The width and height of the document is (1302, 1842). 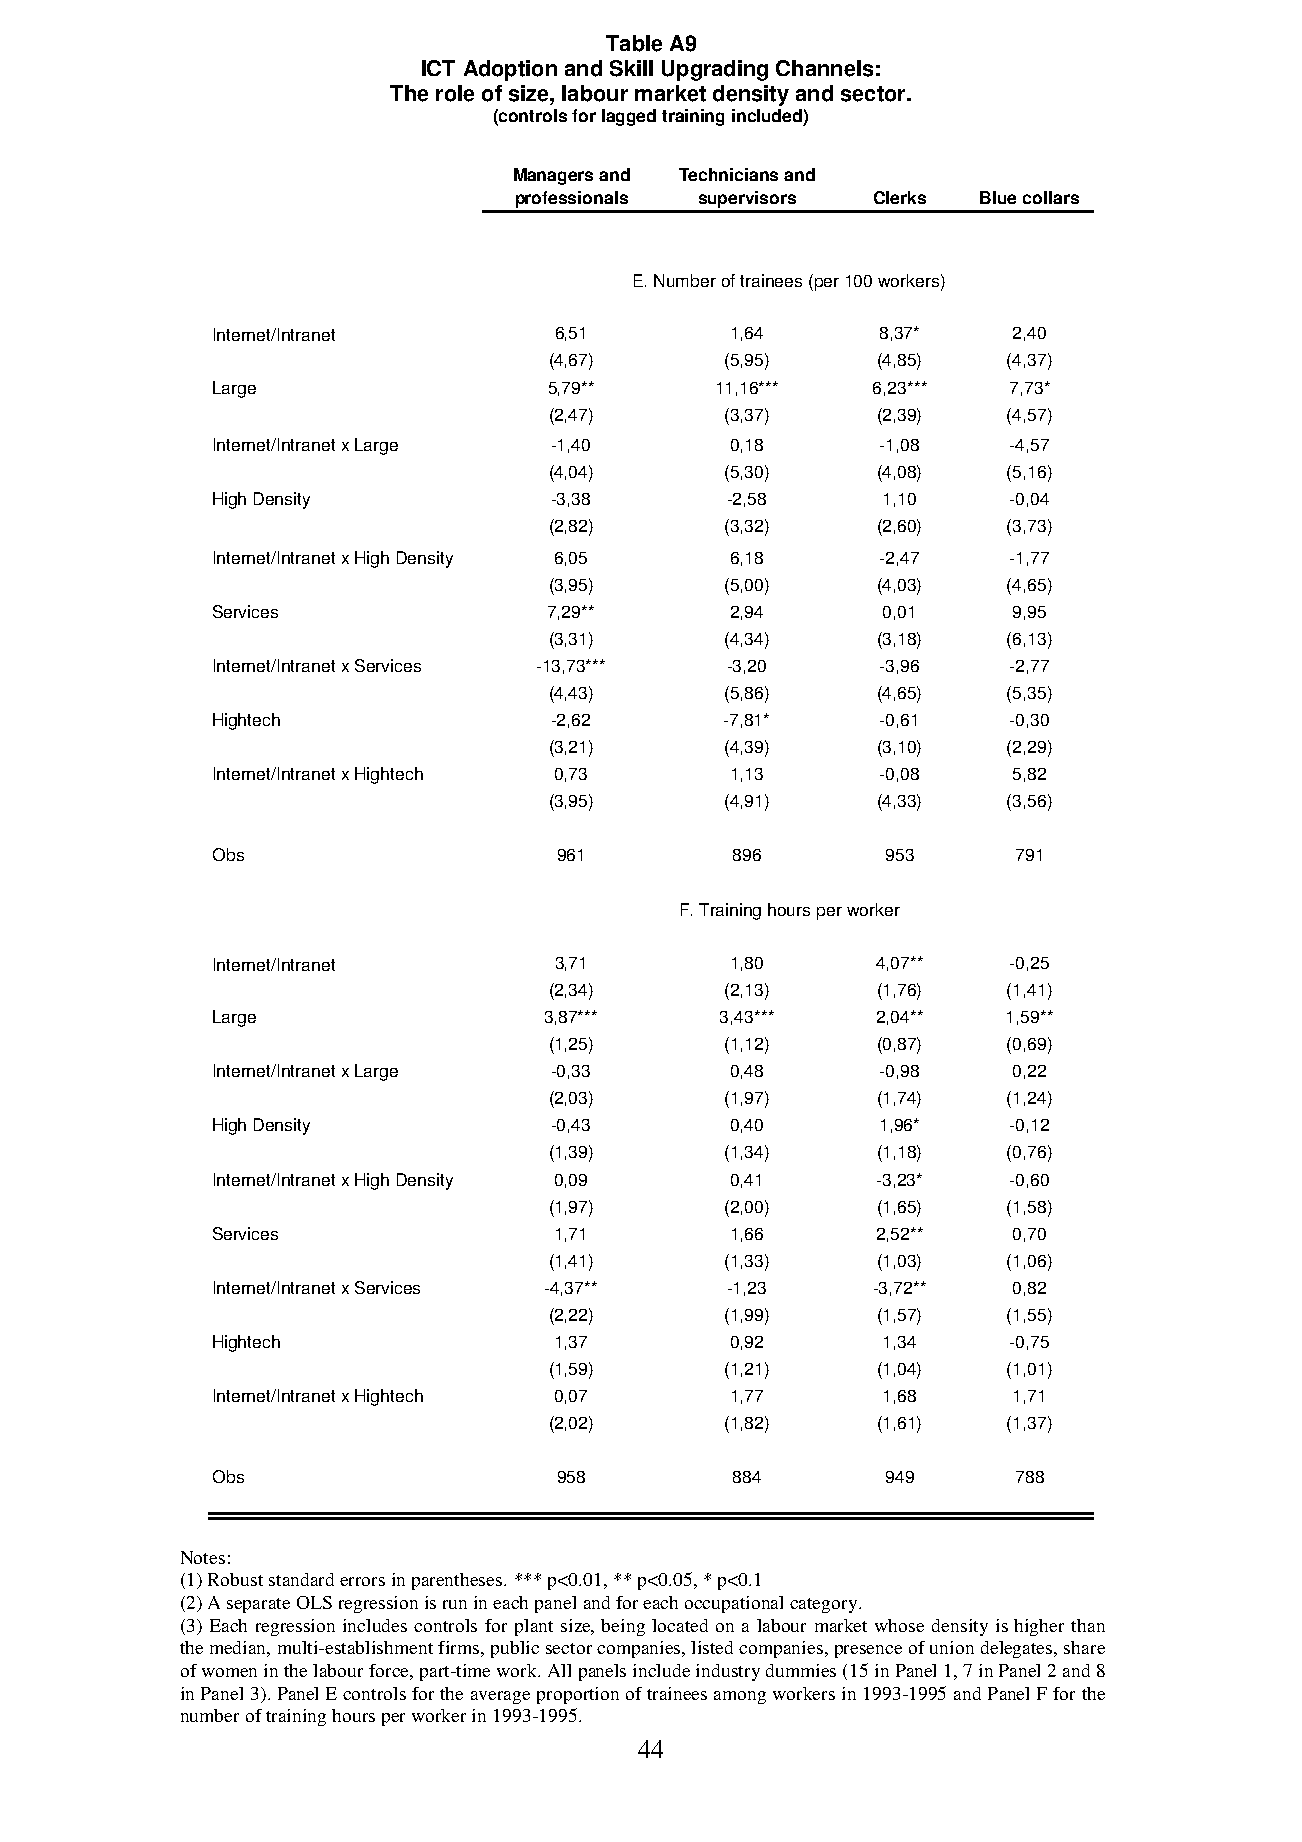 What do you see at coordinates (258, 1605) in the document?
I see `separate` at bounding box center [258, 1605].
